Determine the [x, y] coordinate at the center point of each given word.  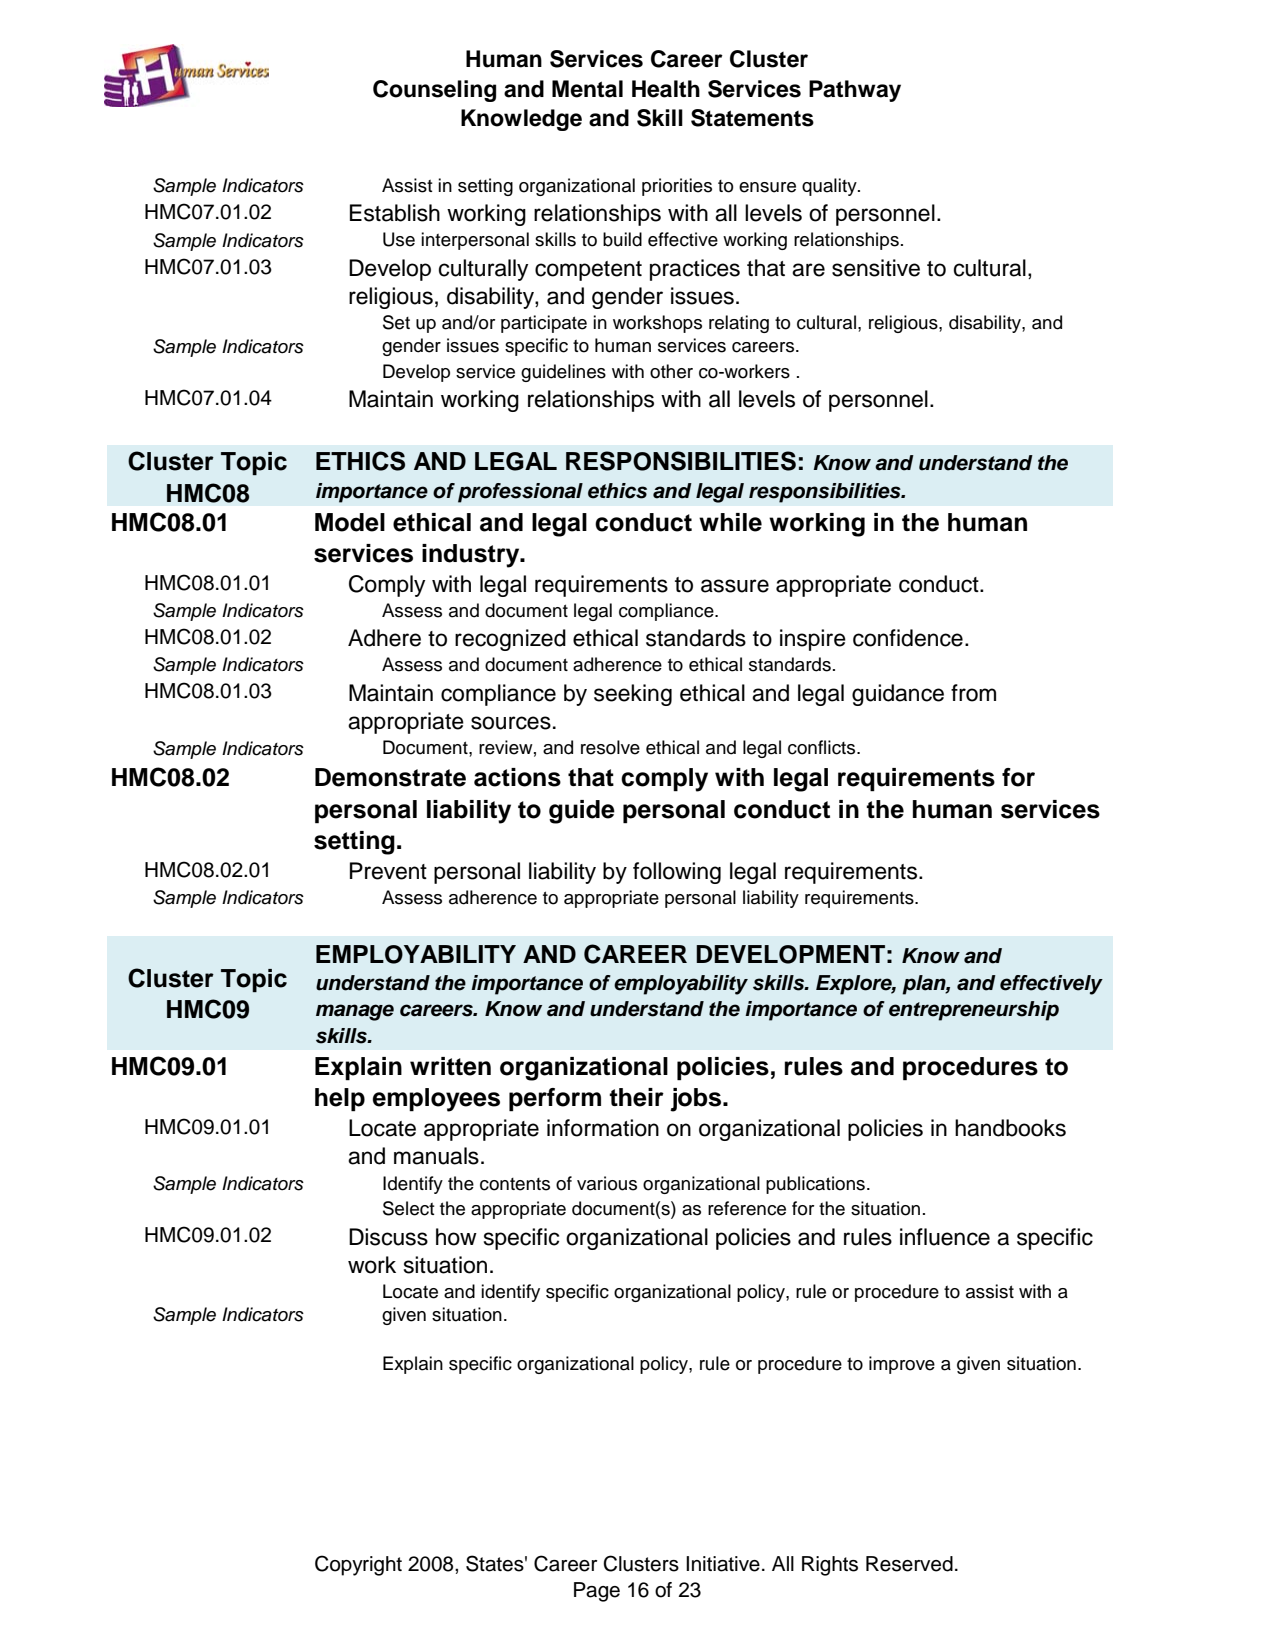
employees [436, 1100]
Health [666, 89]
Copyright [358, 1565]
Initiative [723, 1564]
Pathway [855, 91]
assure [735, 586]
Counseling [434, 91]
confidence [908, 638]
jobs [697, 1100]
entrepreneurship [974, 1011]
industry [472, 556]
